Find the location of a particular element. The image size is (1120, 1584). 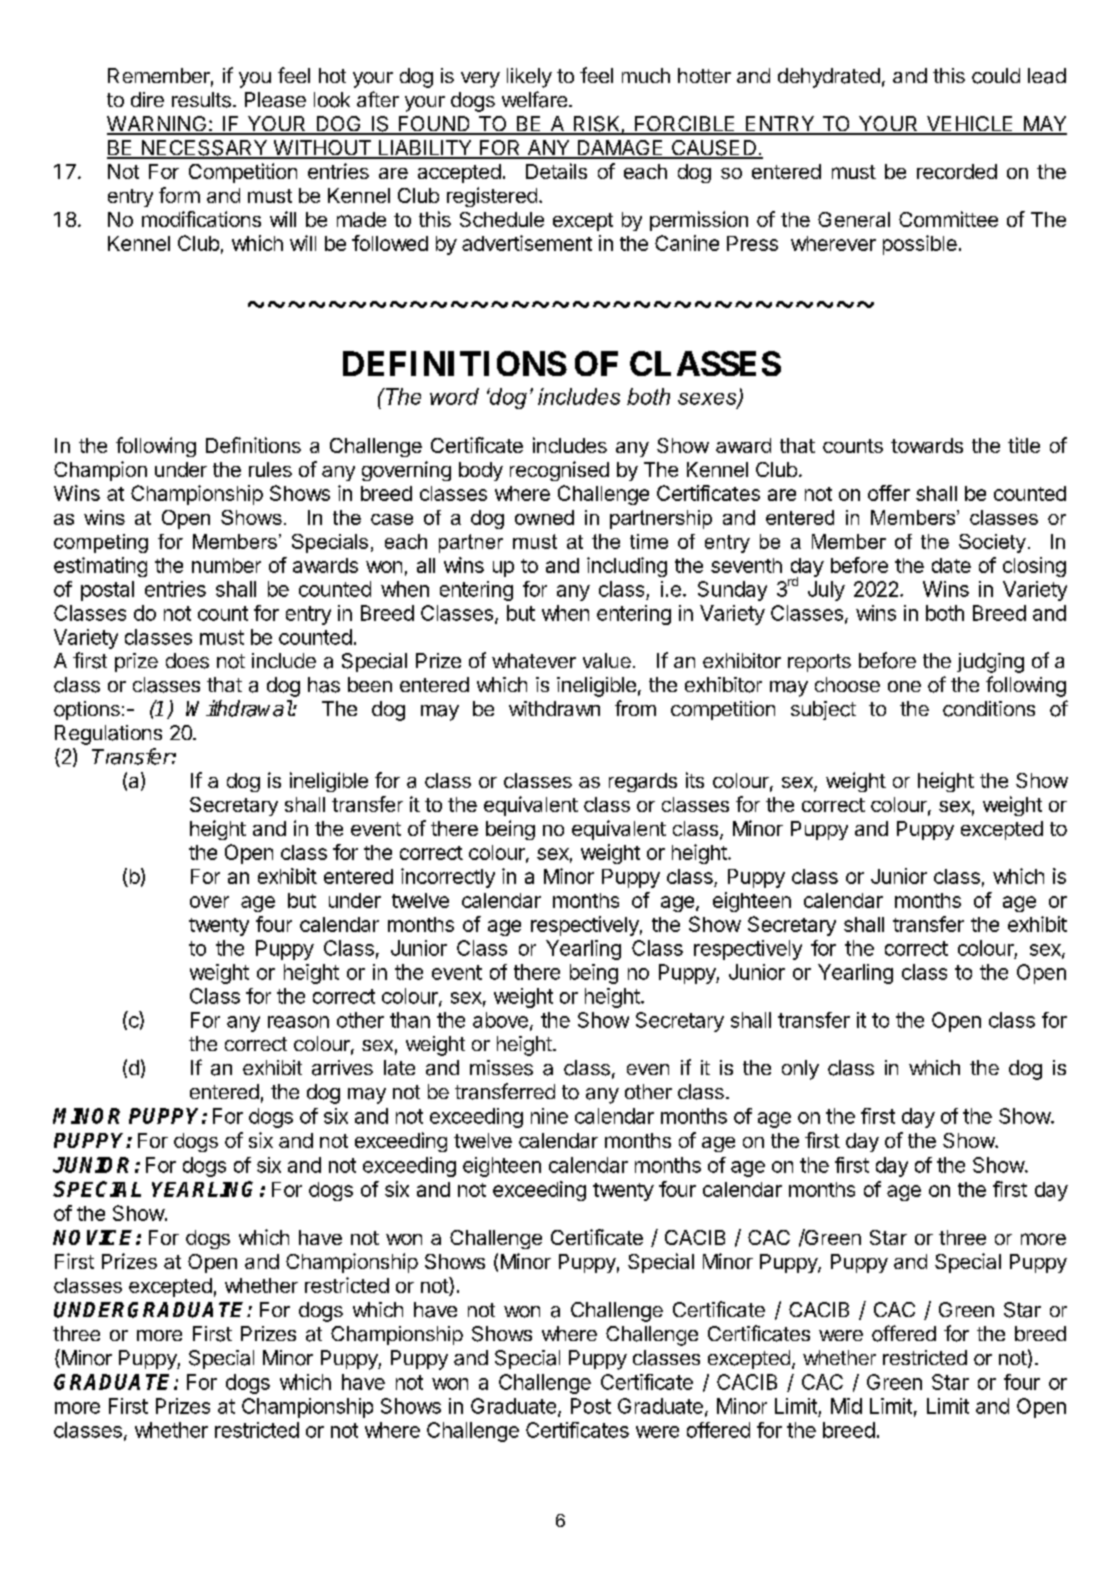

rules is located at coordinates (270, 469).
